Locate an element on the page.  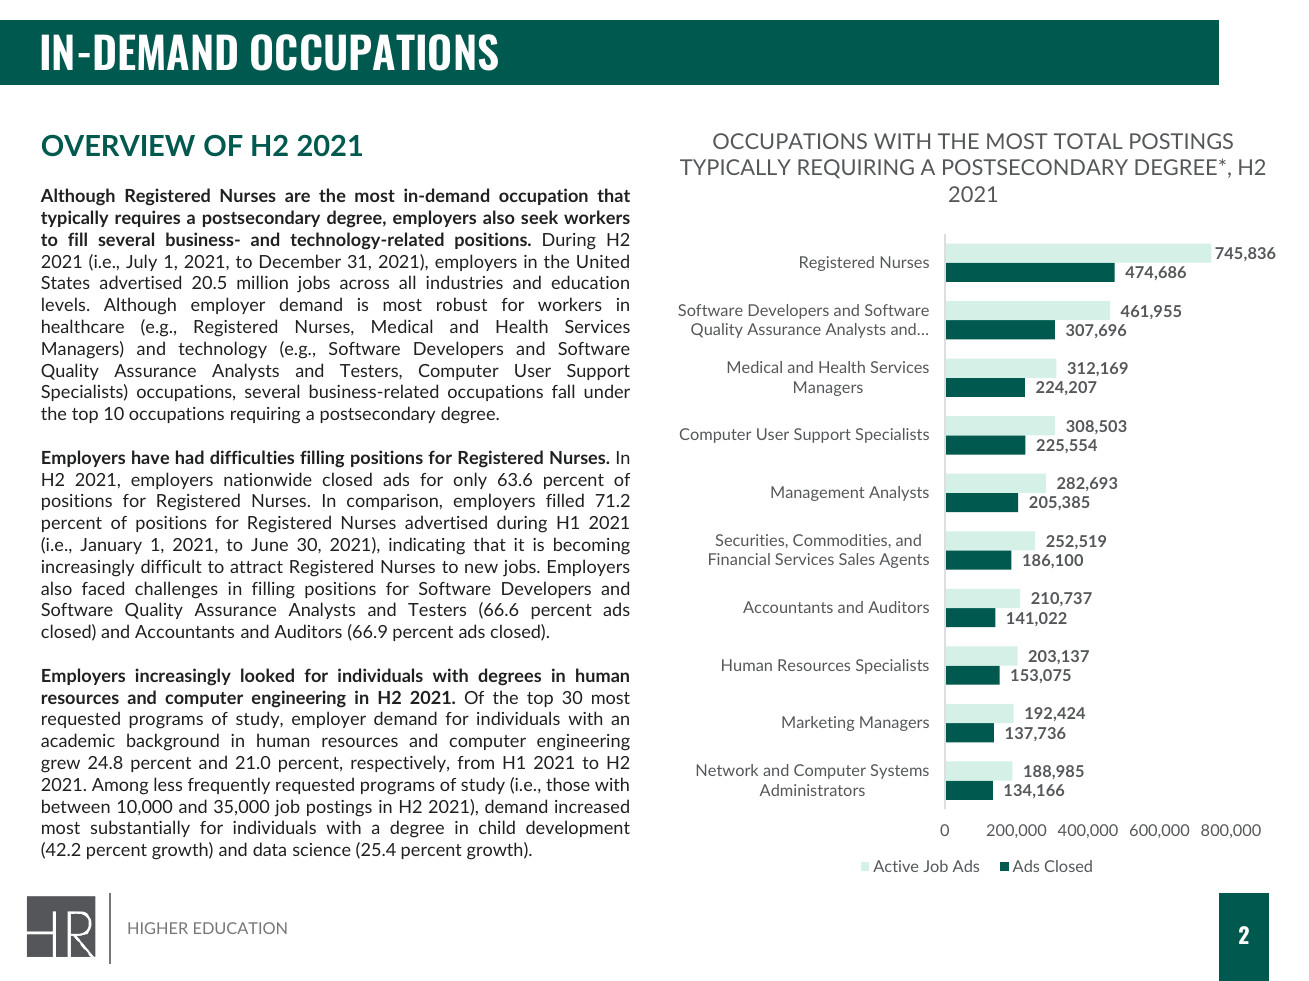
January is located at coordinates (111, 546).
